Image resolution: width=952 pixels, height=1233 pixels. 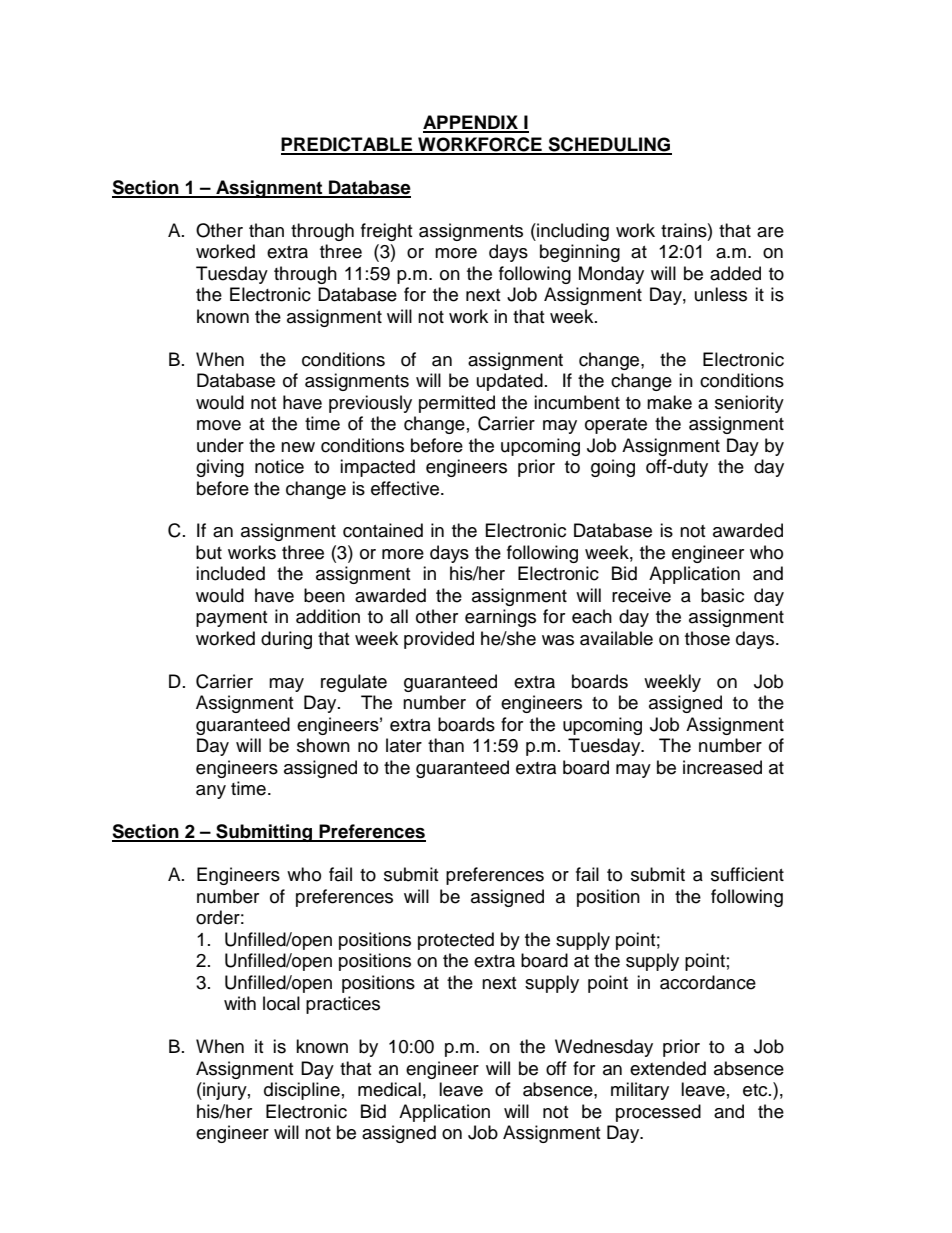 What do you see at coordinates (348, 145) in the document?
I see `PREDICTABLE` at bounding box center [348, 145].
